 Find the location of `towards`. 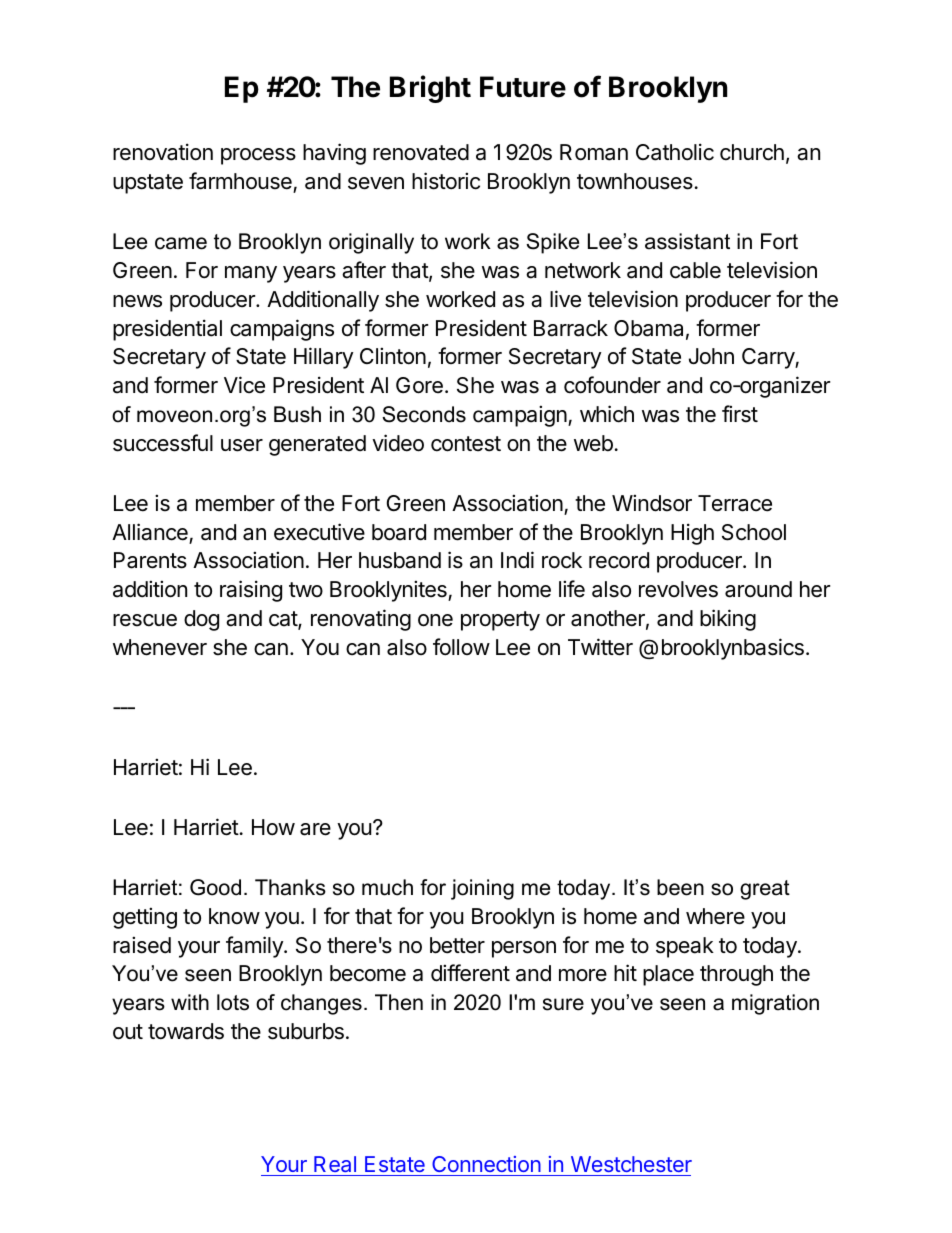

towards is located at coordinates (186, 1031).
